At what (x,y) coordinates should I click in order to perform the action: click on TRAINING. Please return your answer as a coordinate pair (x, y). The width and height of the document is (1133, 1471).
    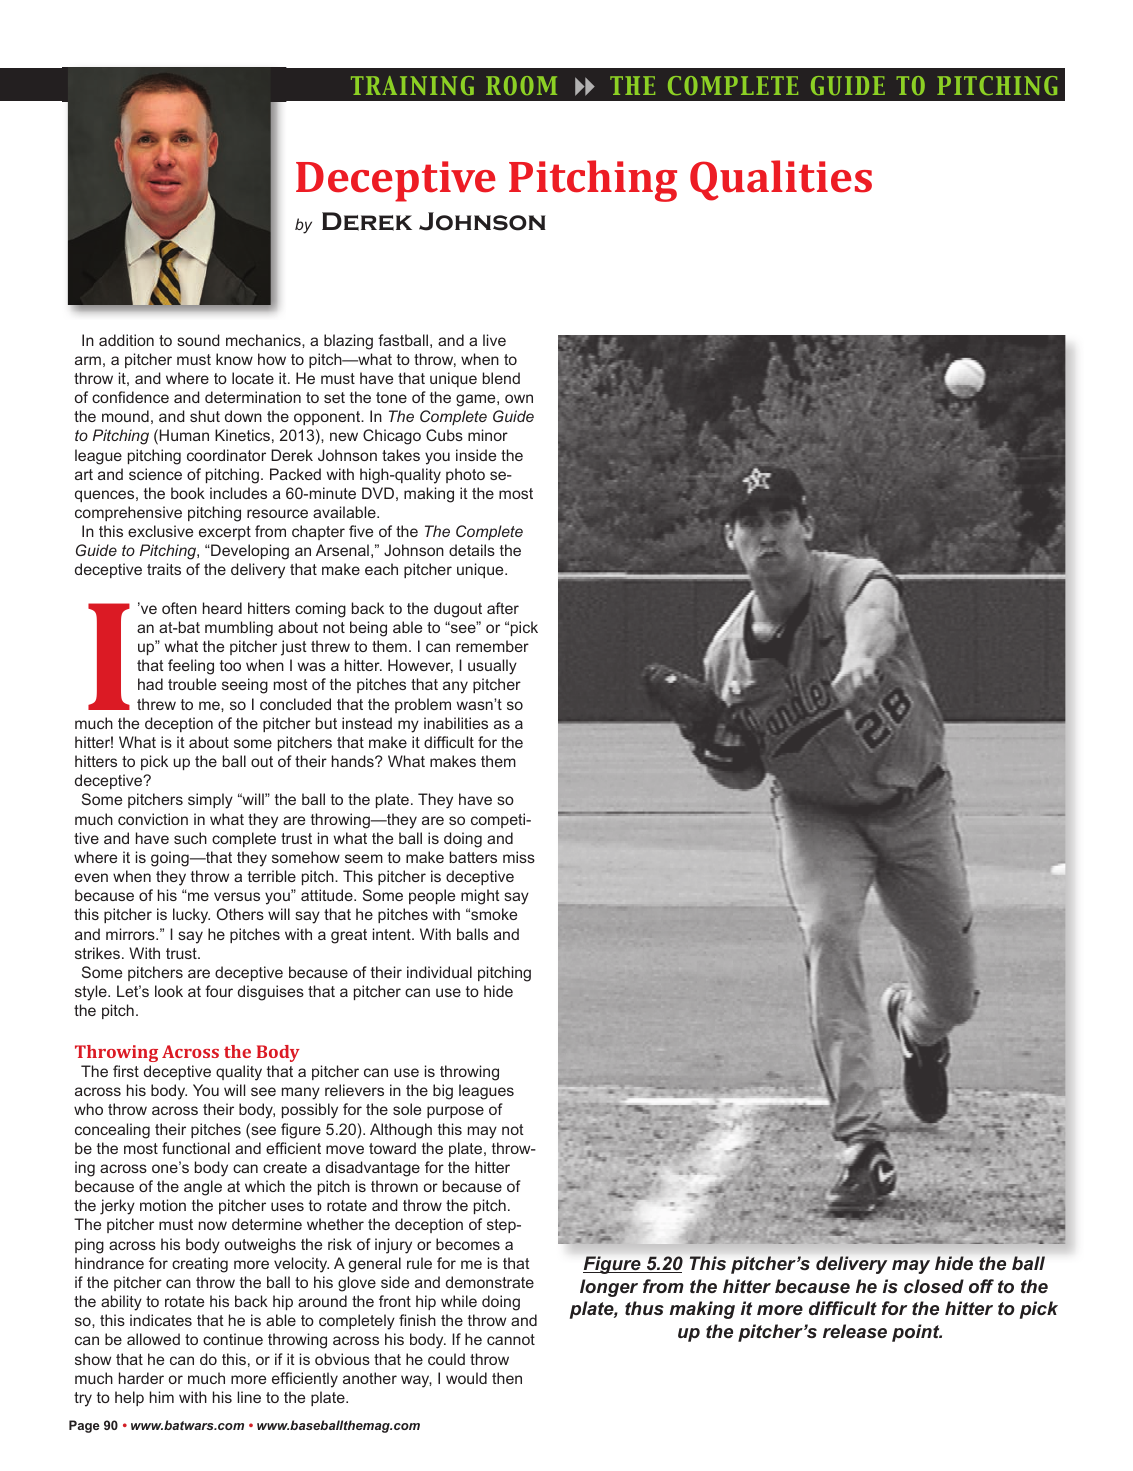
    Looking at the image, I should click on (412, 85).
